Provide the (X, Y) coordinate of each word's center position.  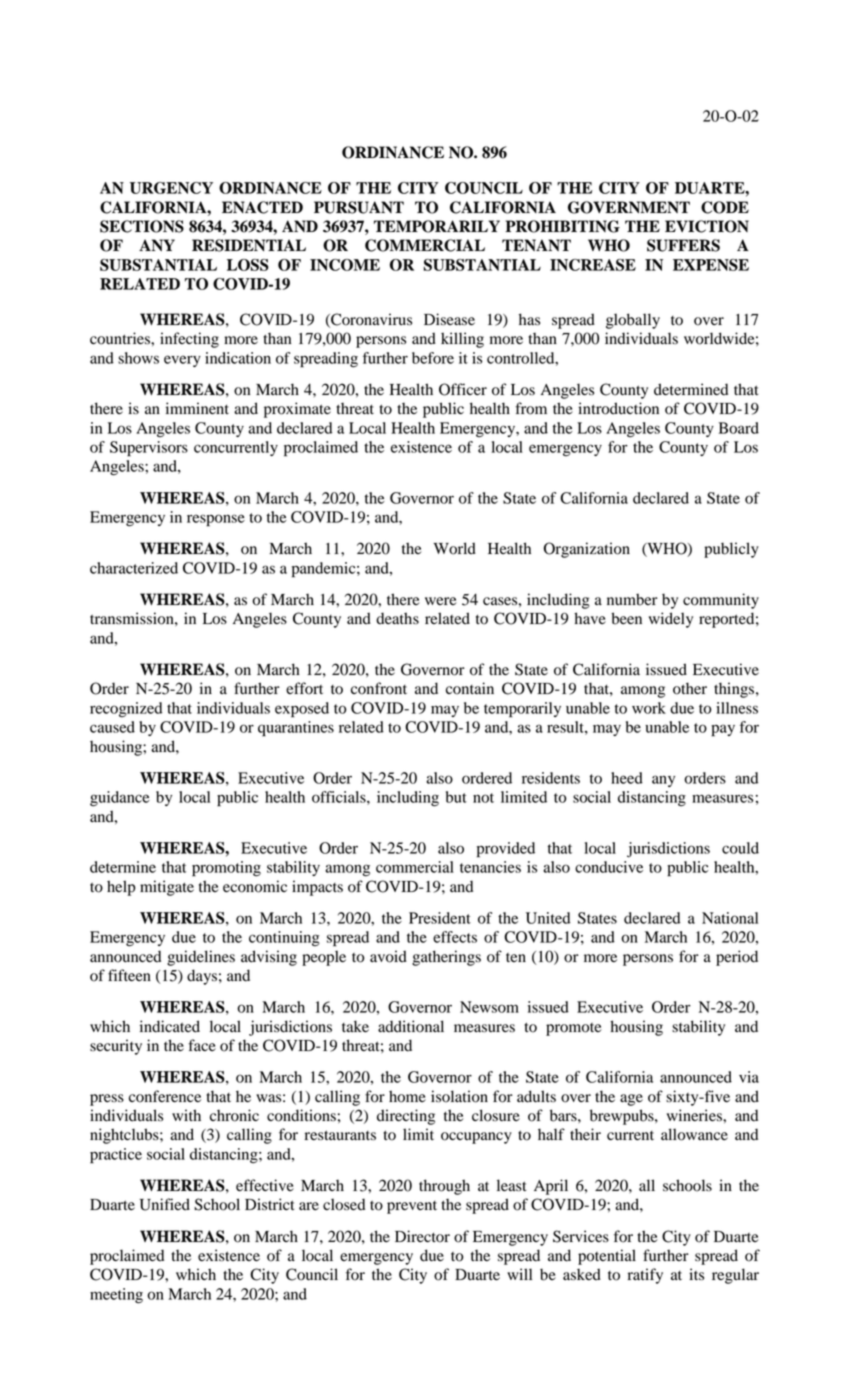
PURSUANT (359, 207)
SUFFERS (683, 245)
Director (422, 1236)
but (456, 797)
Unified (165, 1204)
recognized (126, 710)
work (649, 708)
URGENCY (171, 188)
